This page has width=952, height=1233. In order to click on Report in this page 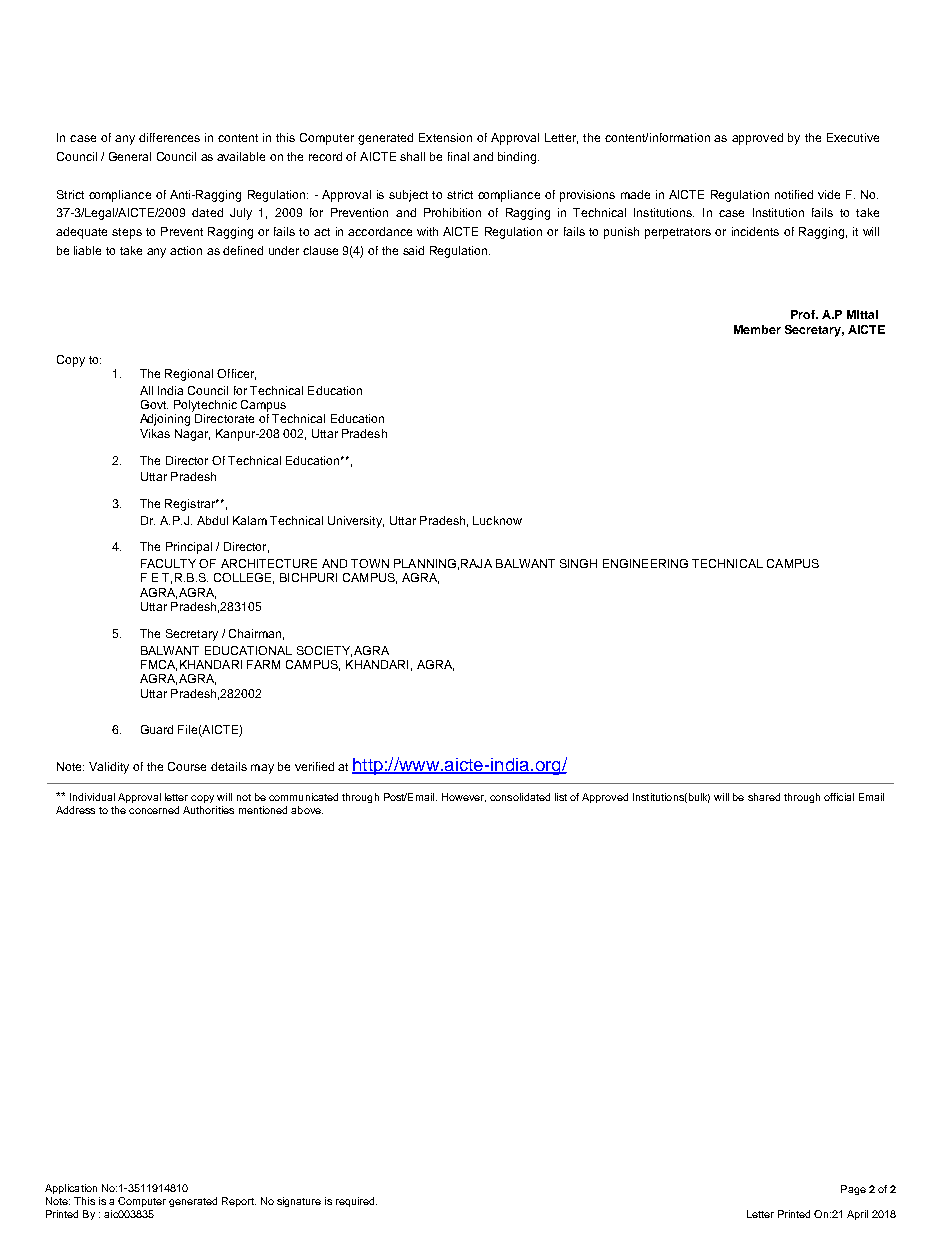, I will do `click(239, 1202)`.
